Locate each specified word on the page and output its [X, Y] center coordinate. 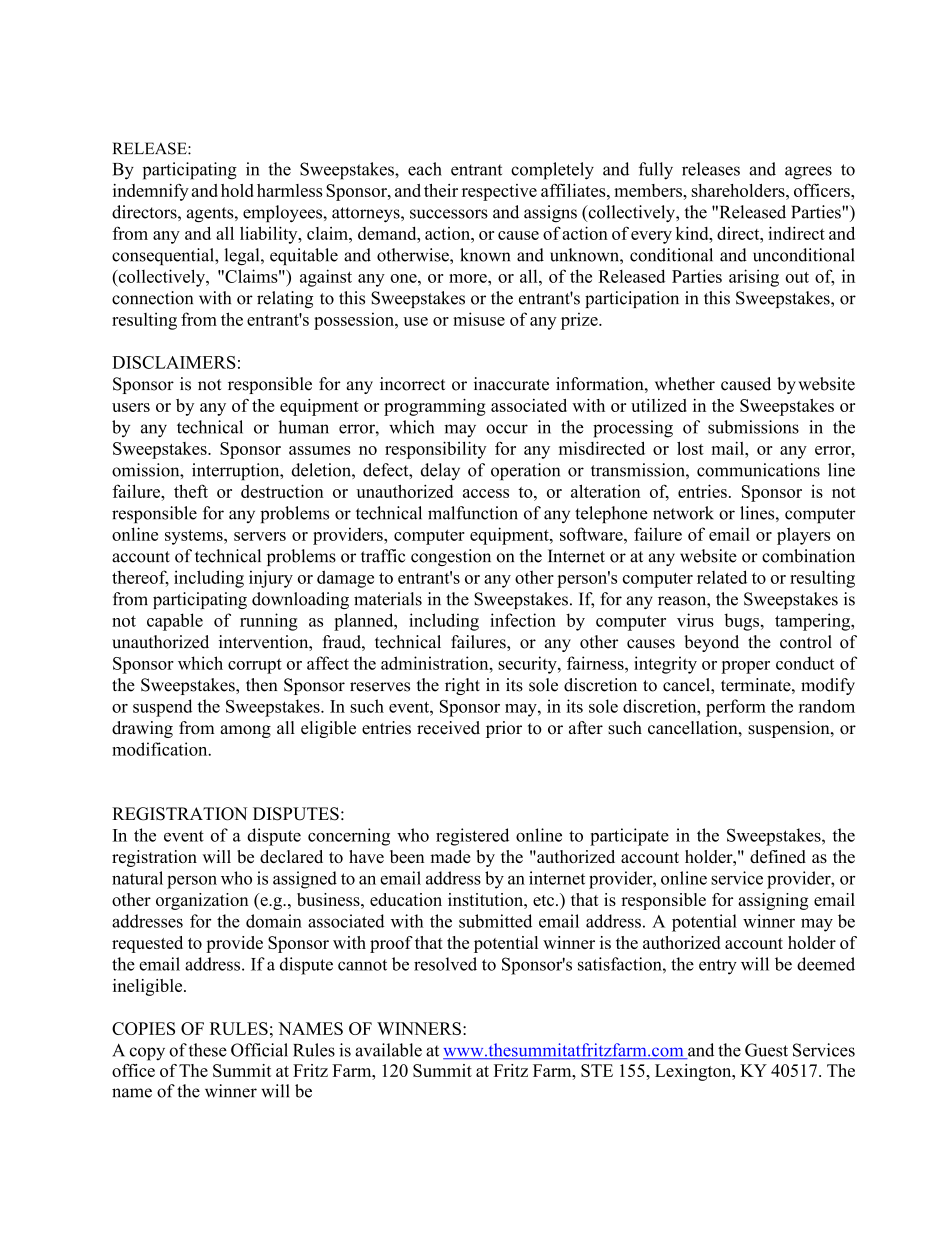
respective [499, 192]
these [208, 1050]
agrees [808, 173]
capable [175, 622]
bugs [743, 622]
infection [523, 620]
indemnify [151, 192]
